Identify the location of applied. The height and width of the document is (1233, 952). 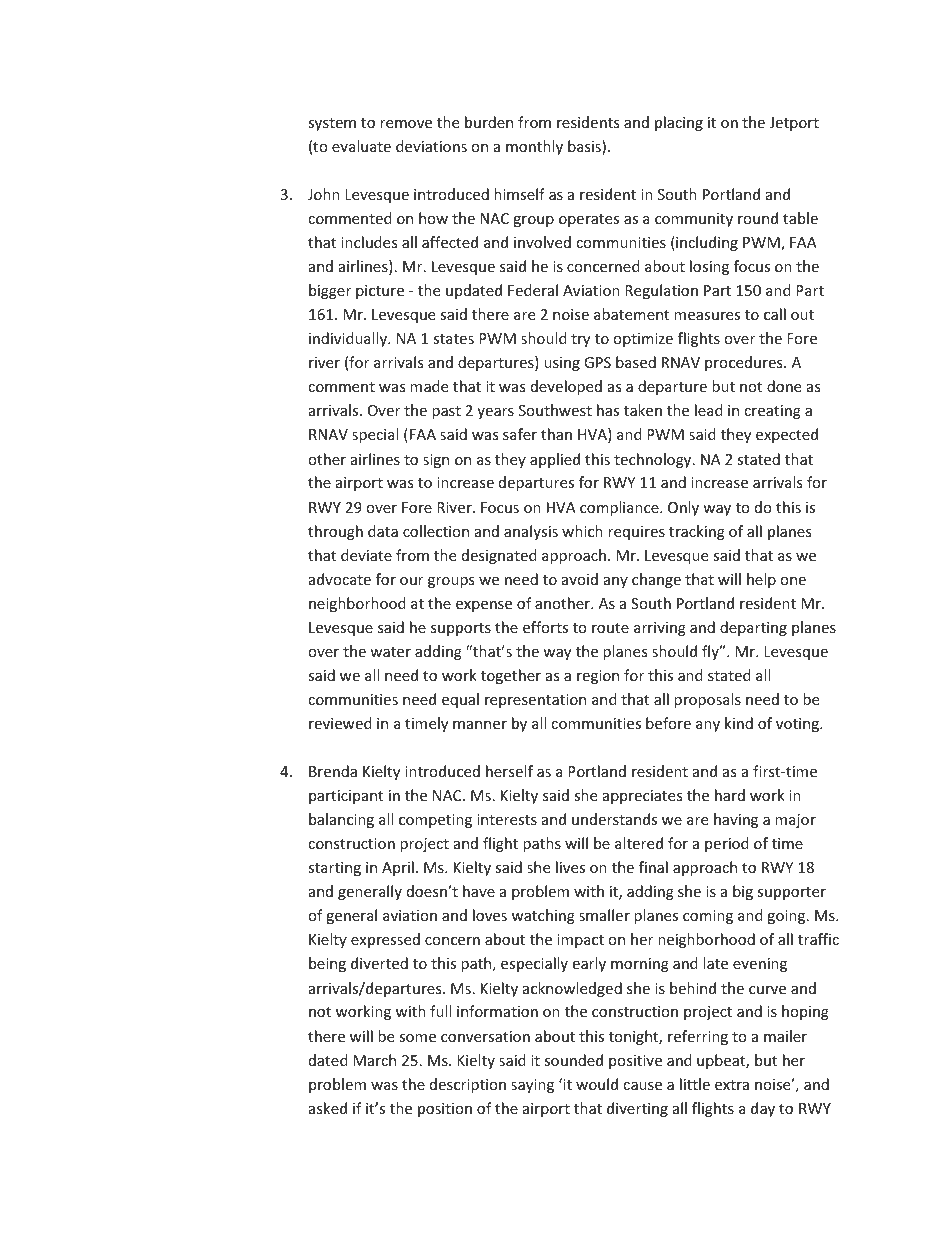
(555, 460).
